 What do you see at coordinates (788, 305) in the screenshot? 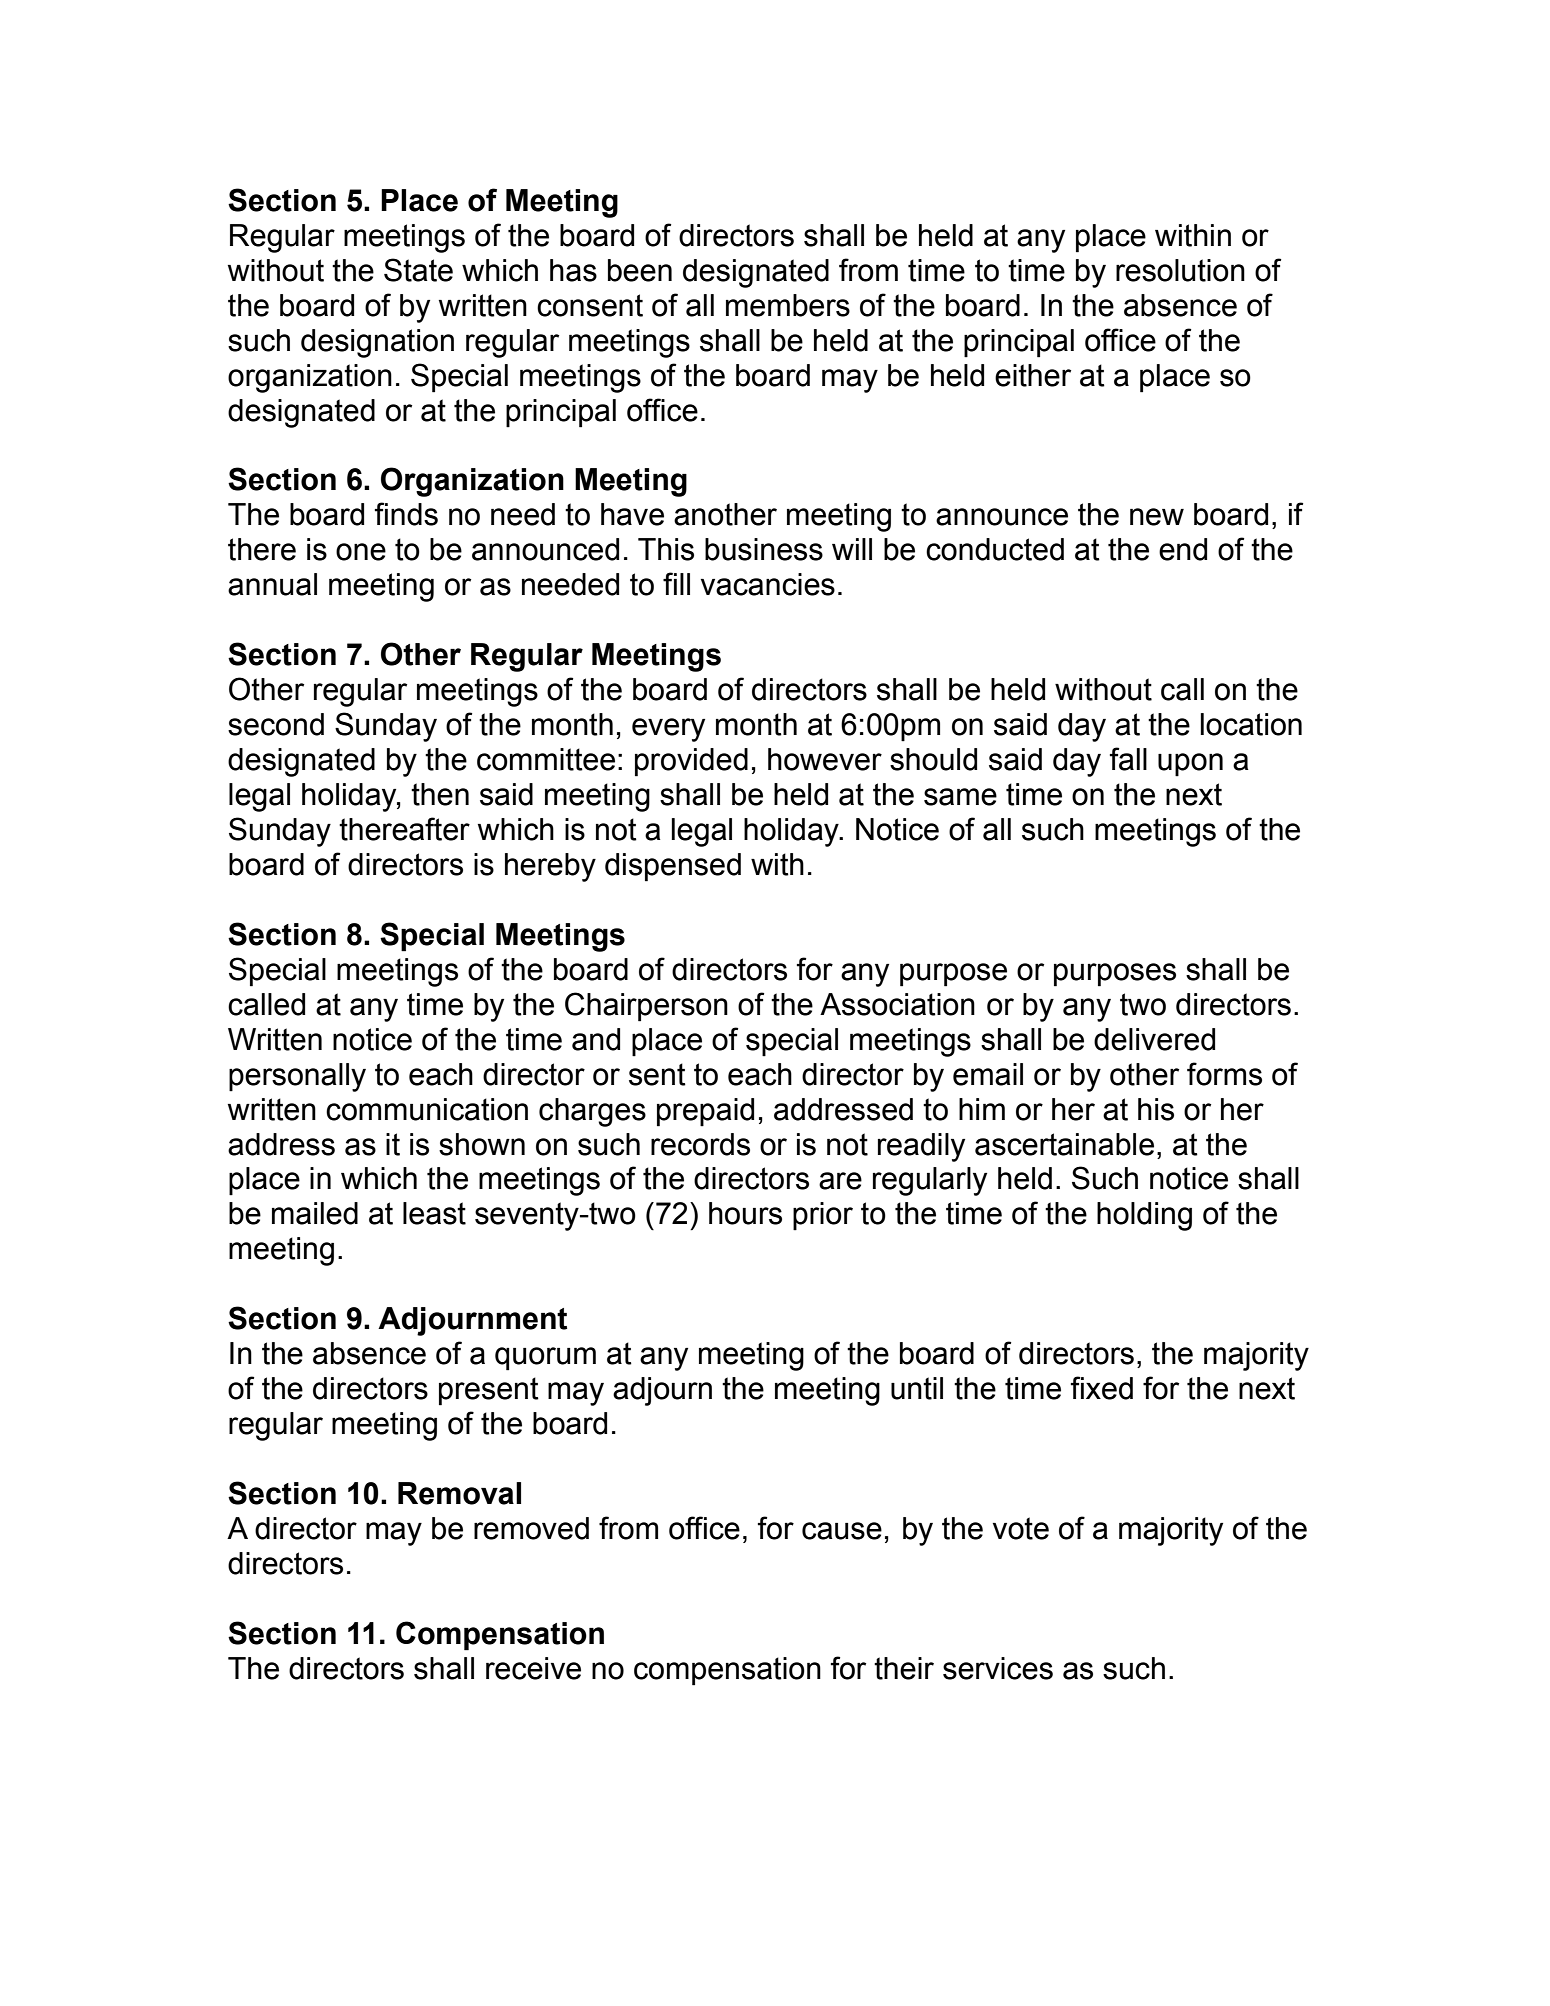
I see `members` at bounding box center [788, 305].
